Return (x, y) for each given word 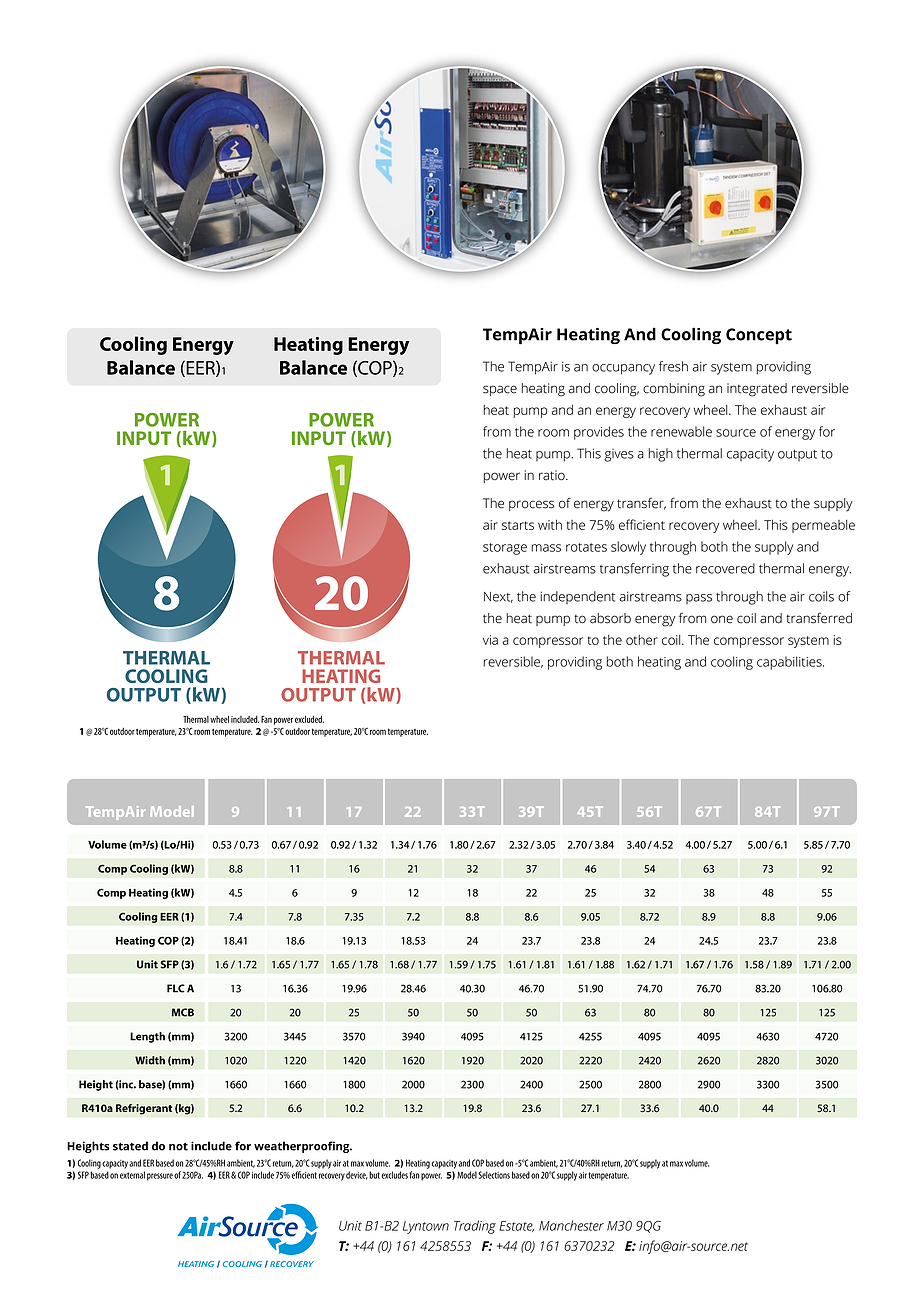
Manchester (571, 1225)
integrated (757, 390)
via (490, 640)
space (500, 390)
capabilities (790, 663)
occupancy (623, 369)
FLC (176, 988)
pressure (160, 1177)
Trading (475, 1227)
